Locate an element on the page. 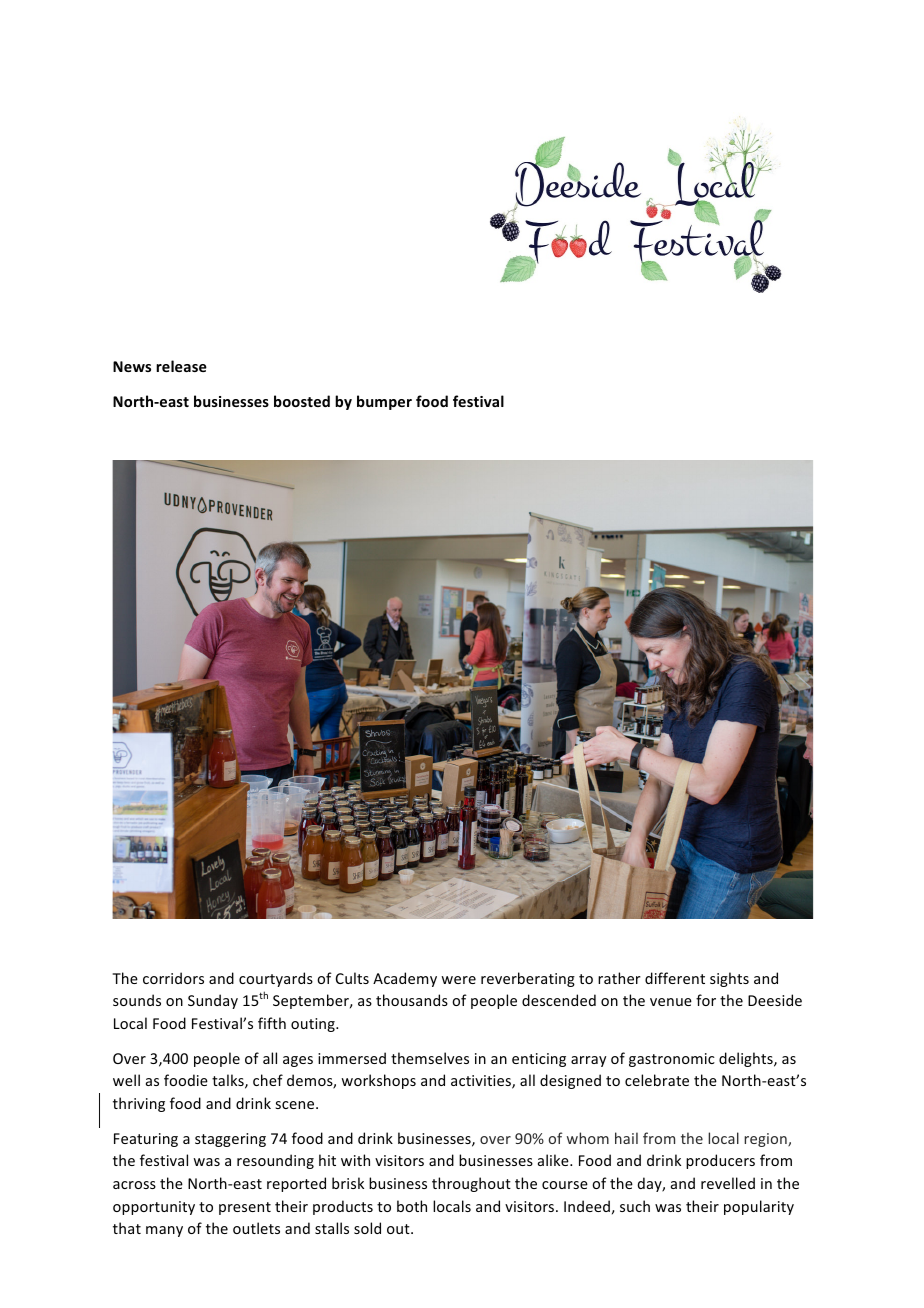 The height and width of the image is (1308, 924). corridors is located at coordinates (173, 978).
